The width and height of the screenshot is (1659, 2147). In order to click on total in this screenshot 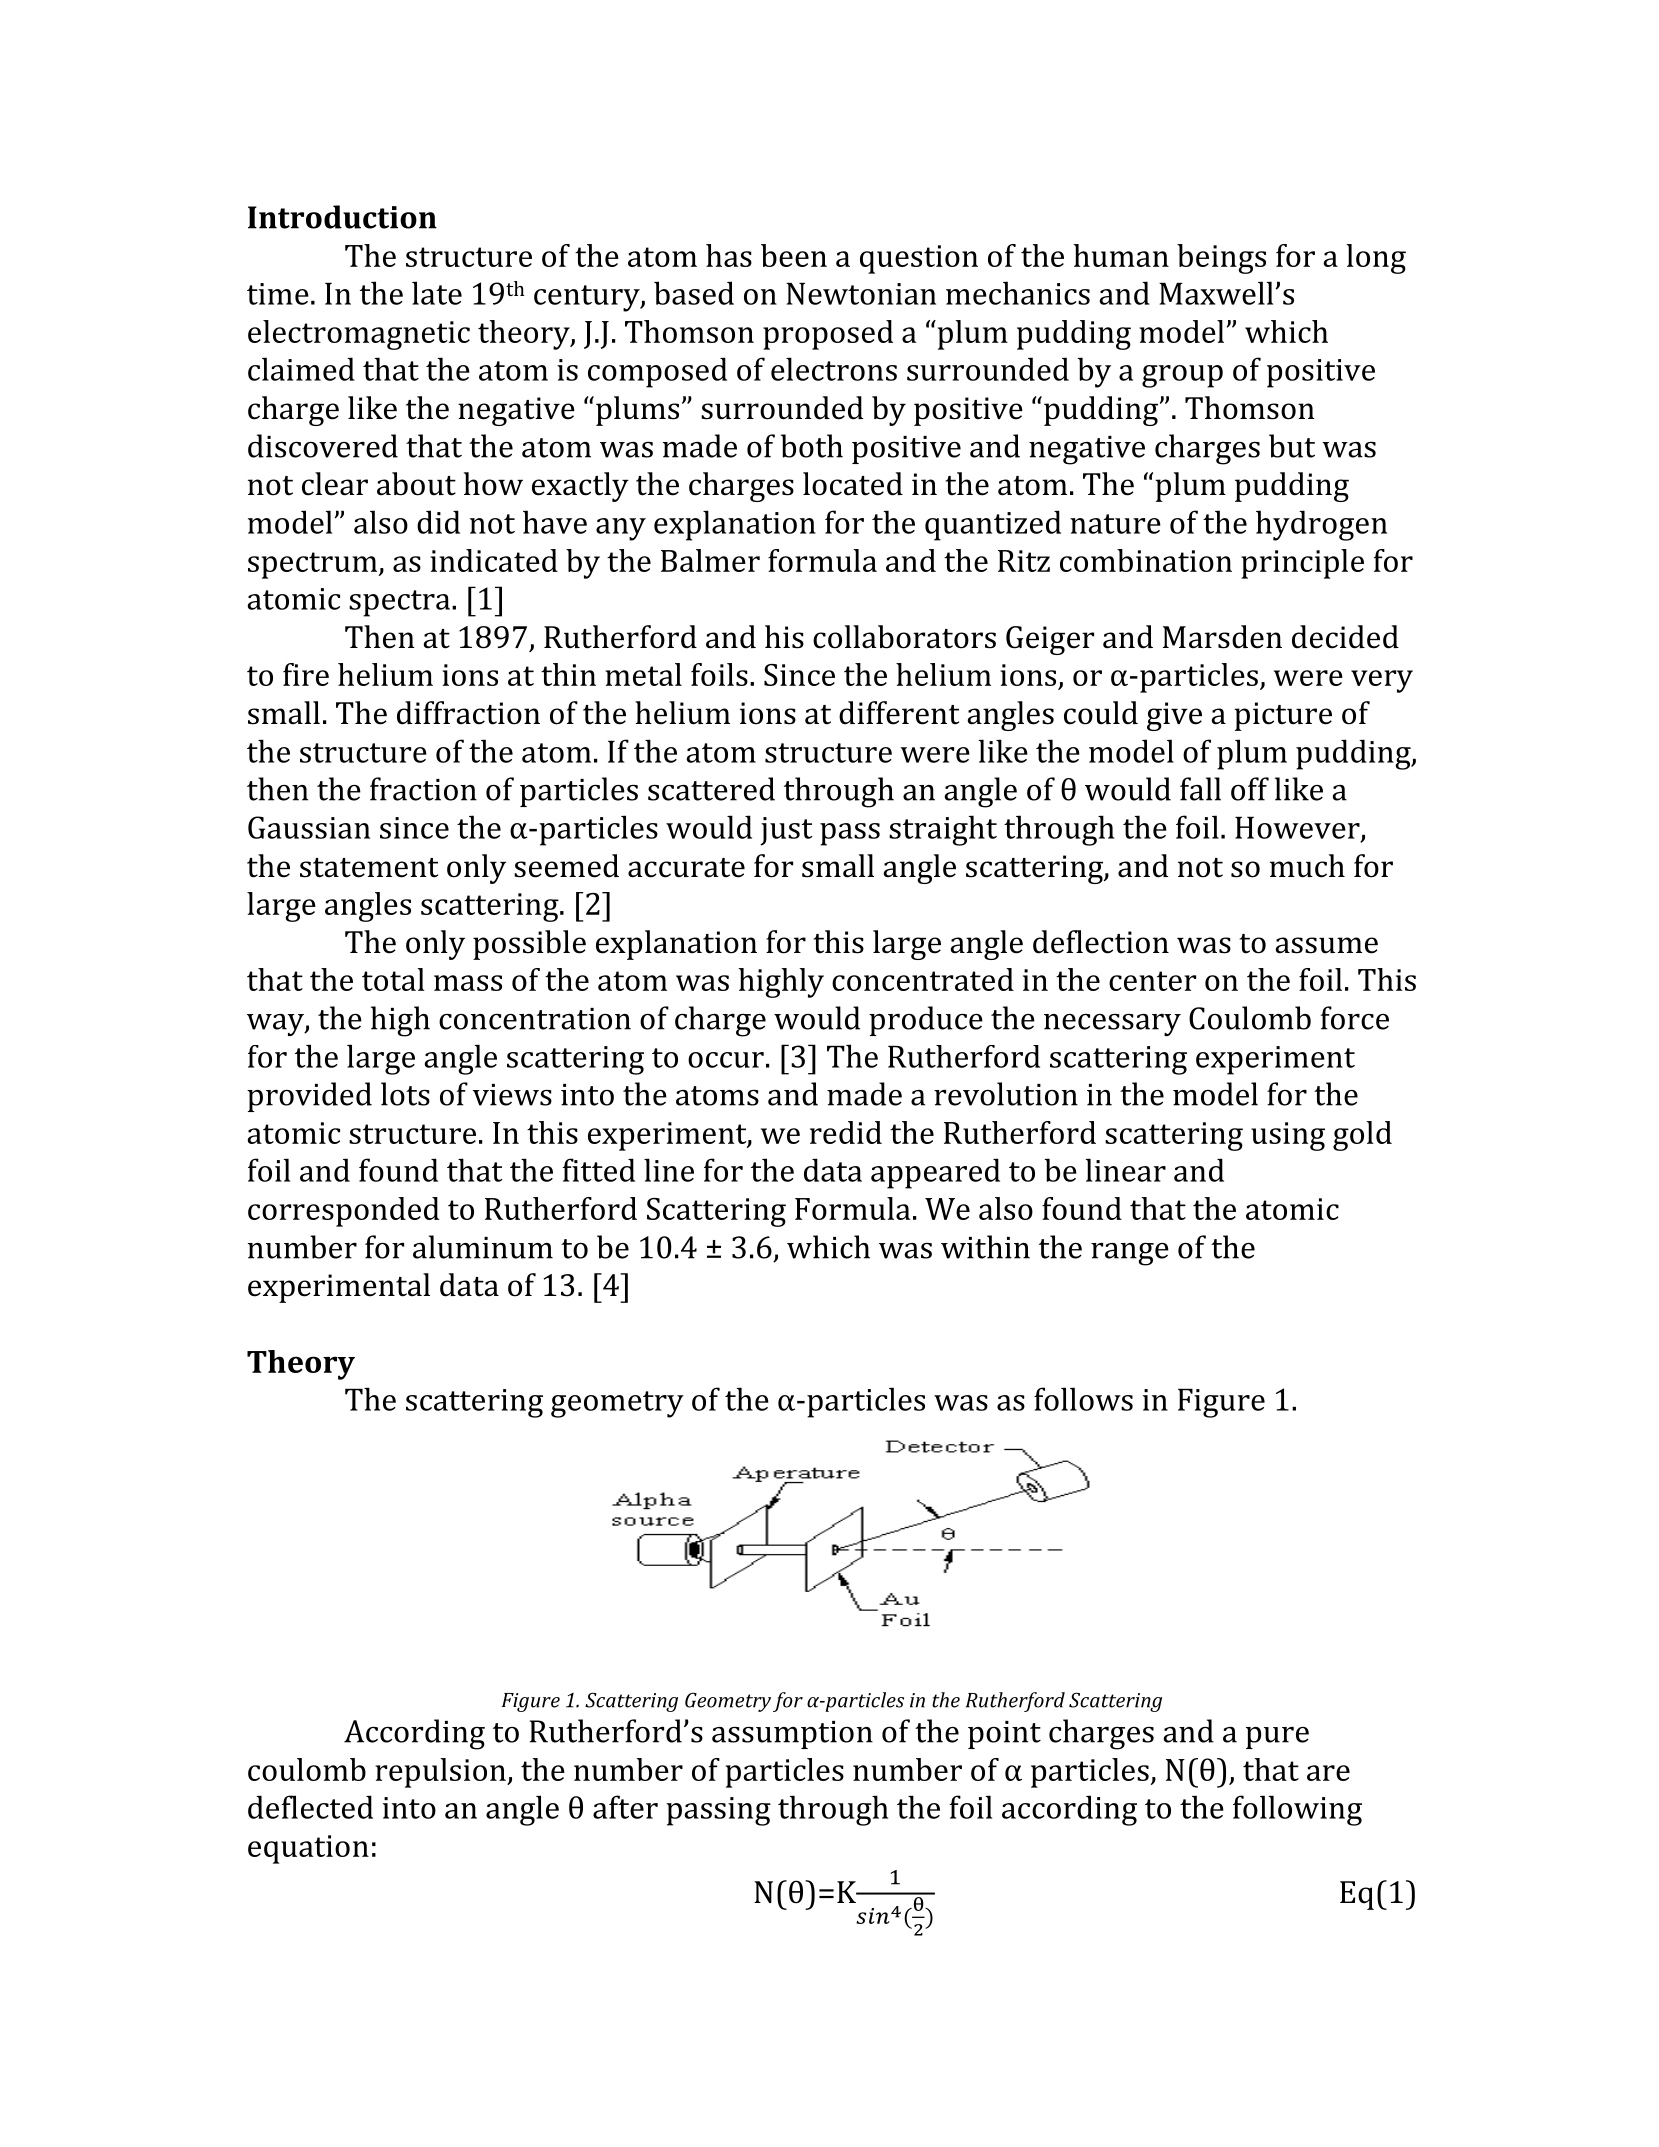, I will do `click(393, 979)`.
